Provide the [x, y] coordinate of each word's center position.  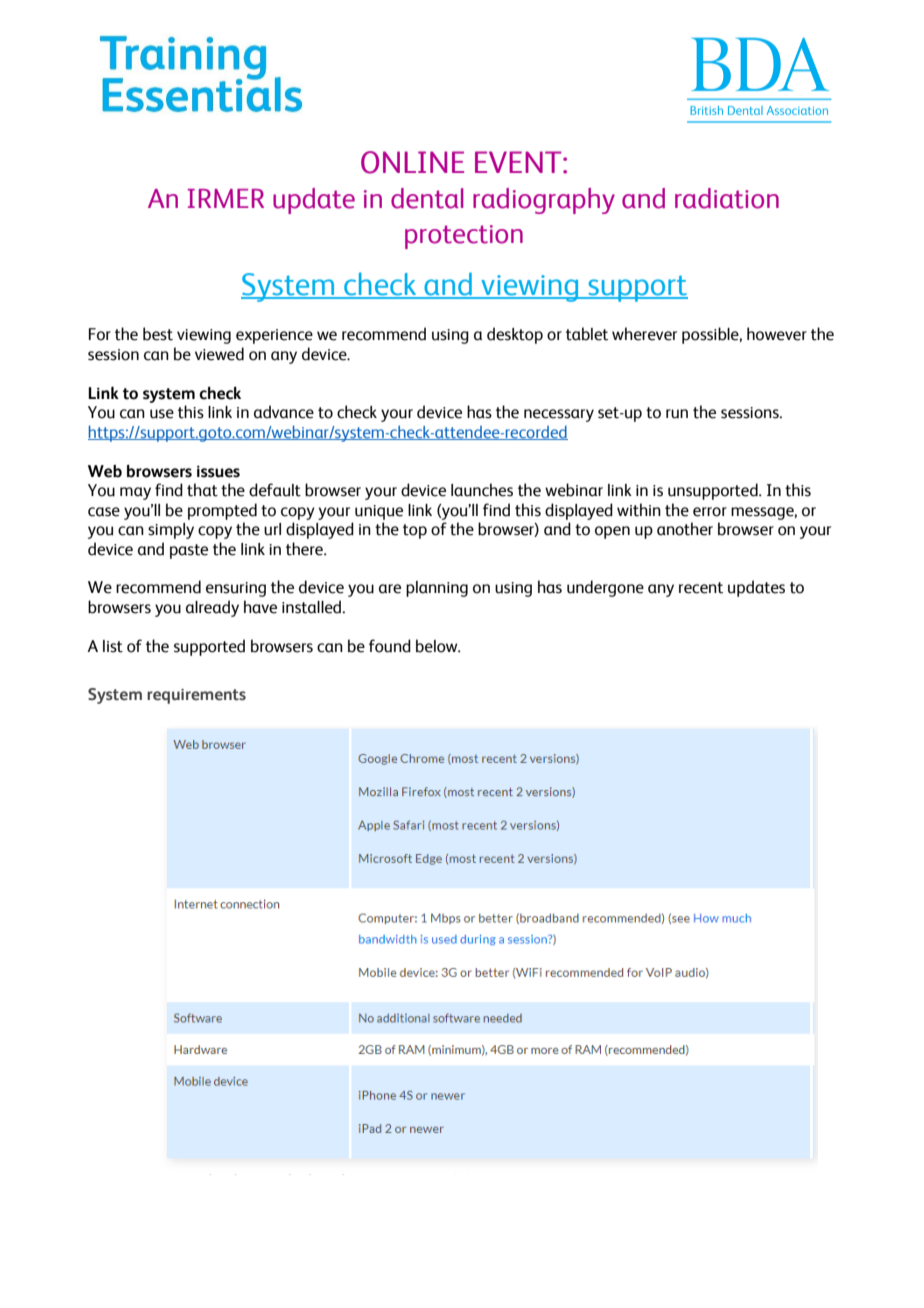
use [162, 414]
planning [437, 589]
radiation [727, 198]
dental [427, 198]
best [158, 334]
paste [189, 551]
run [677, 414]
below [438, 646]
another [685, 529]
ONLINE [412, 162]
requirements [196, 696]
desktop [515, 335]
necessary [559, 415]
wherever [644, 334]
